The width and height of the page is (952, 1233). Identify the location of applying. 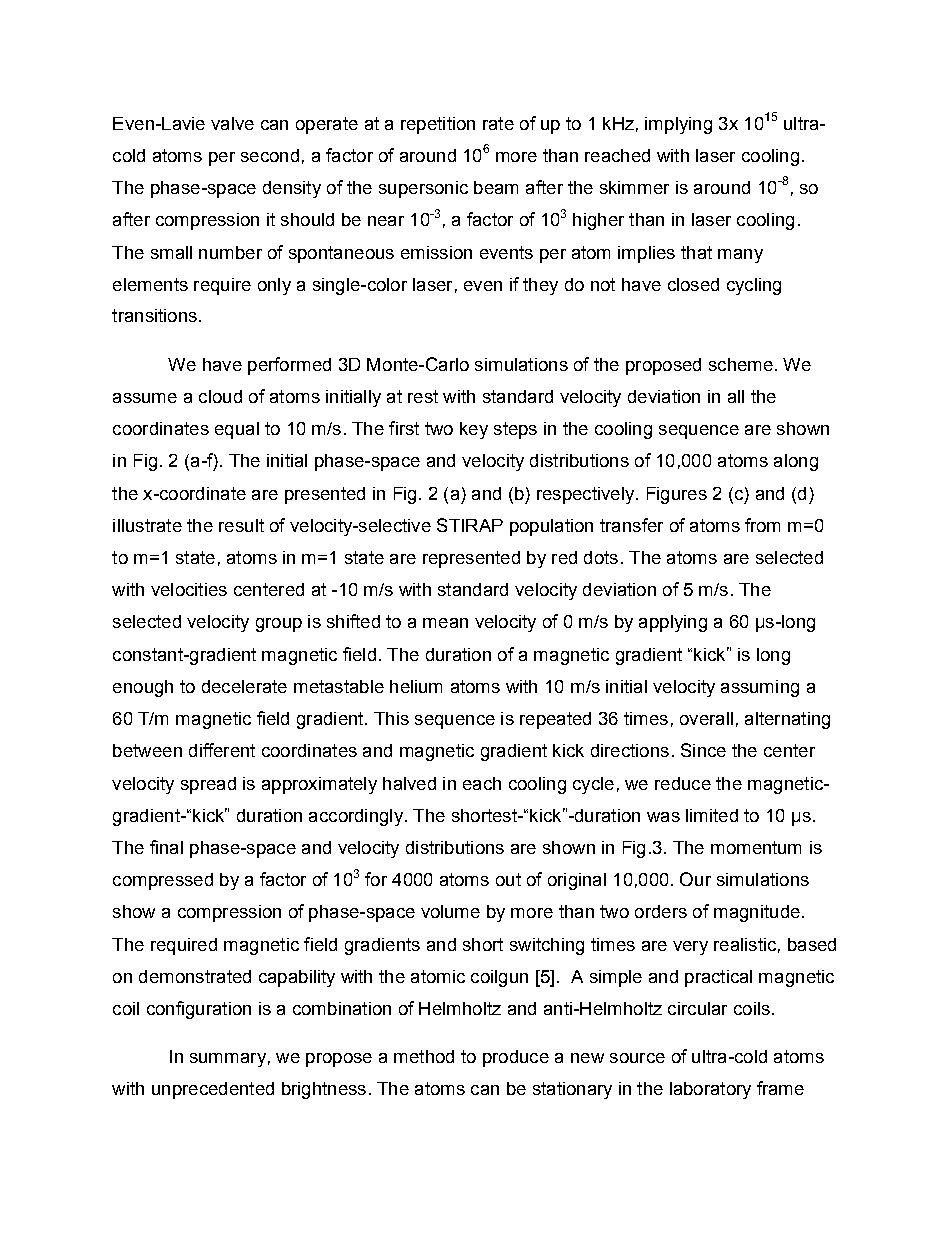
(673, 623).
